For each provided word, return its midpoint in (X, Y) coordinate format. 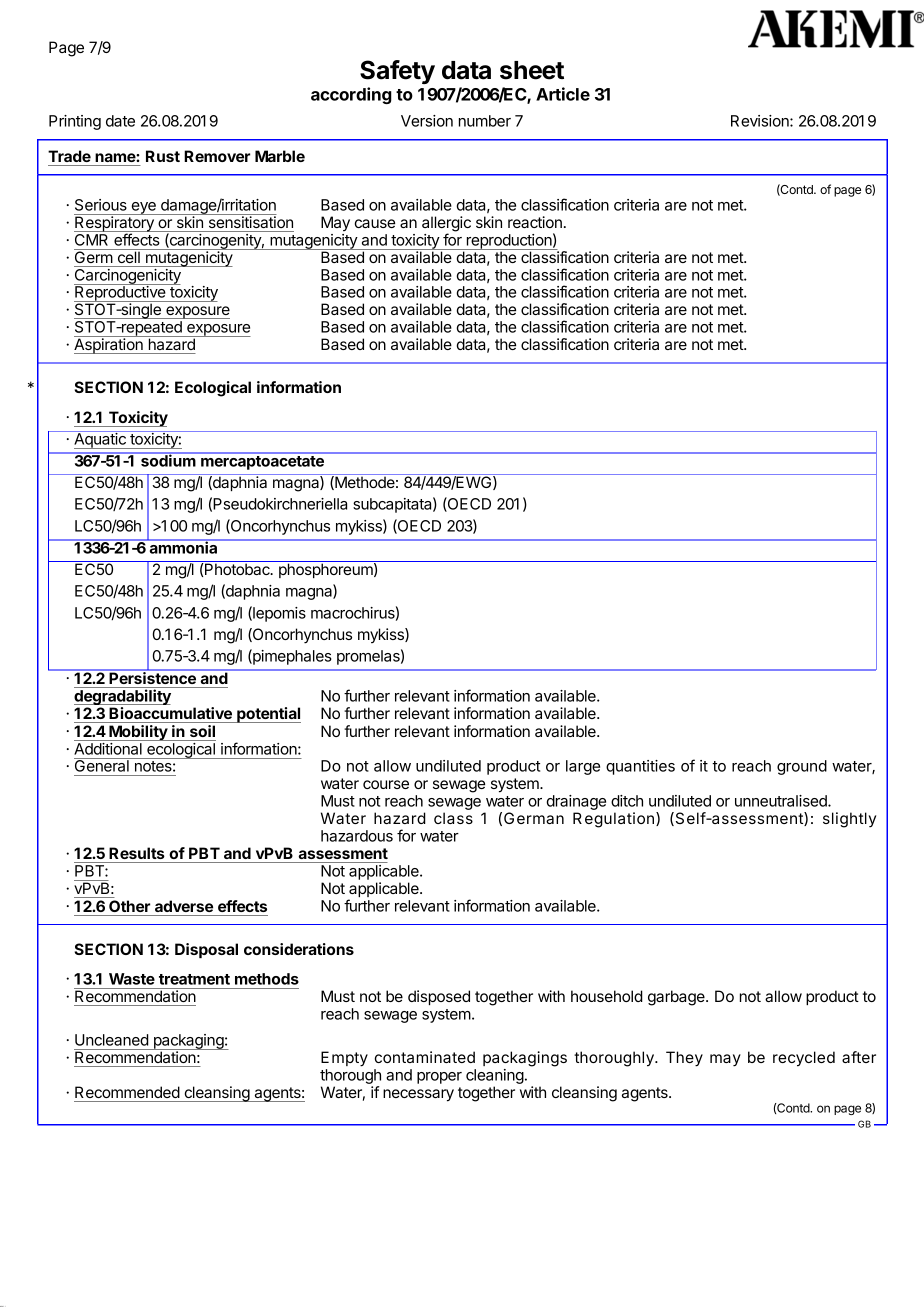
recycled (804, 1059)
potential (268, 715)
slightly (849, 820)
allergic (446, 225)
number (485, 121)
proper (439, 1078)
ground (802, 767)
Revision (761, 121)
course (386, 784)
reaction (535, 222)
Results (137, 853)
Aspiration (109, 346)
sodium (168, 460)
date (120, 121)
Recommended (127, 1092)
